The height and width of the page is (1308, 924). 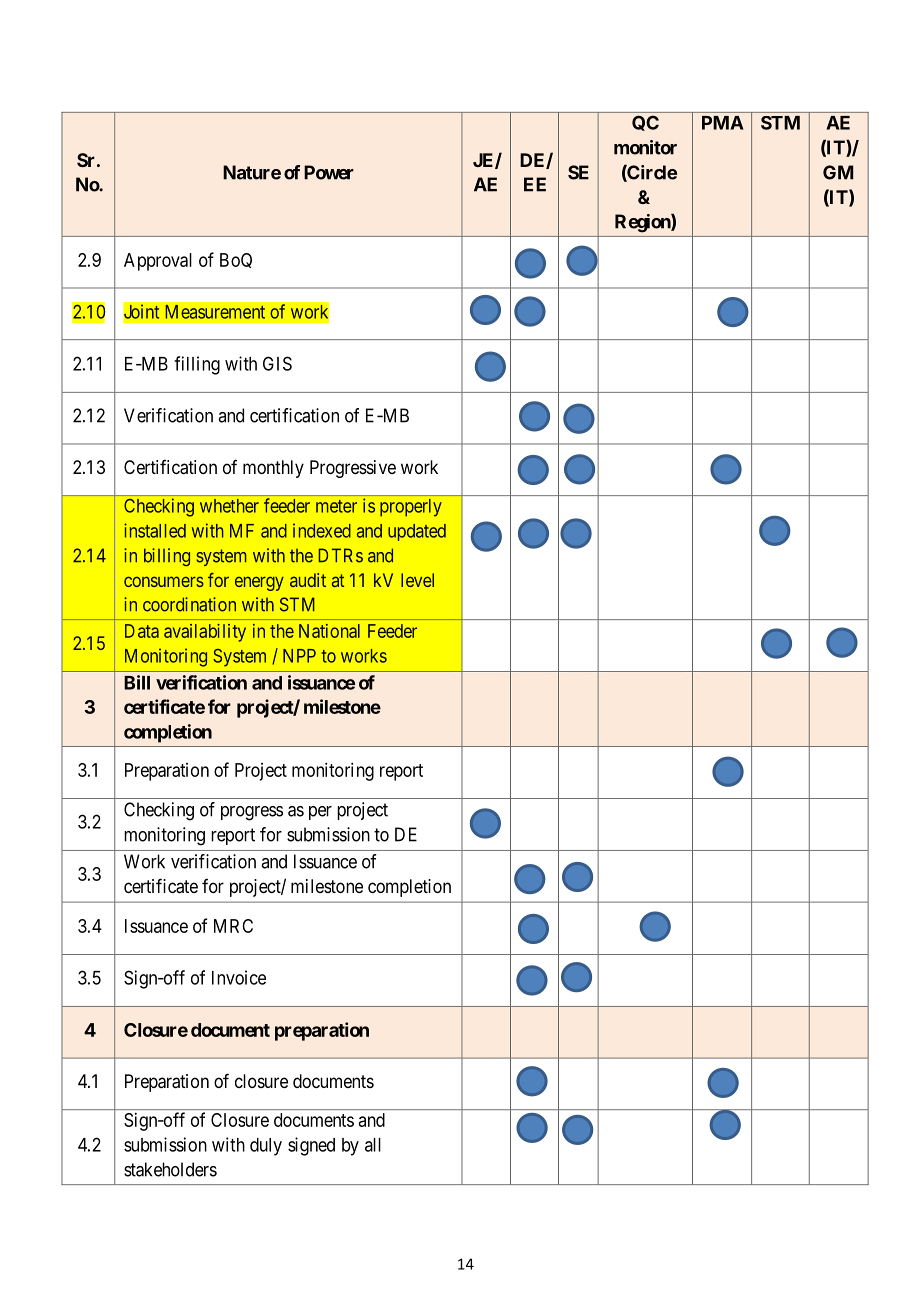 What do you see at coordinates (417, 532) in the page?
I see `updated` at bounding box center [417, 532].
